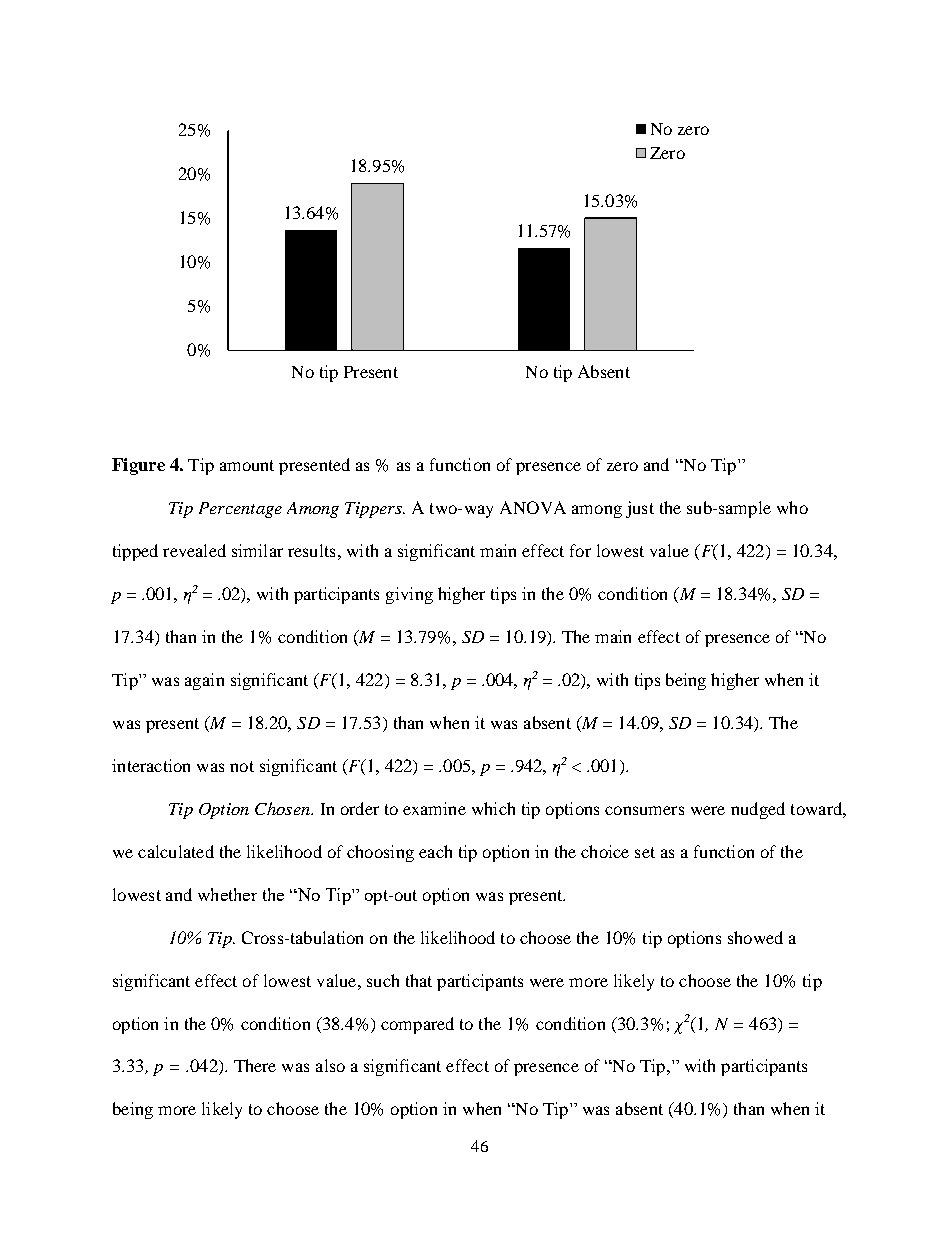 The image size is (952, 1233). What do you see at coordinates (242, 766) in the screenshot?
I see `not` at bounding box center [242, 766].
